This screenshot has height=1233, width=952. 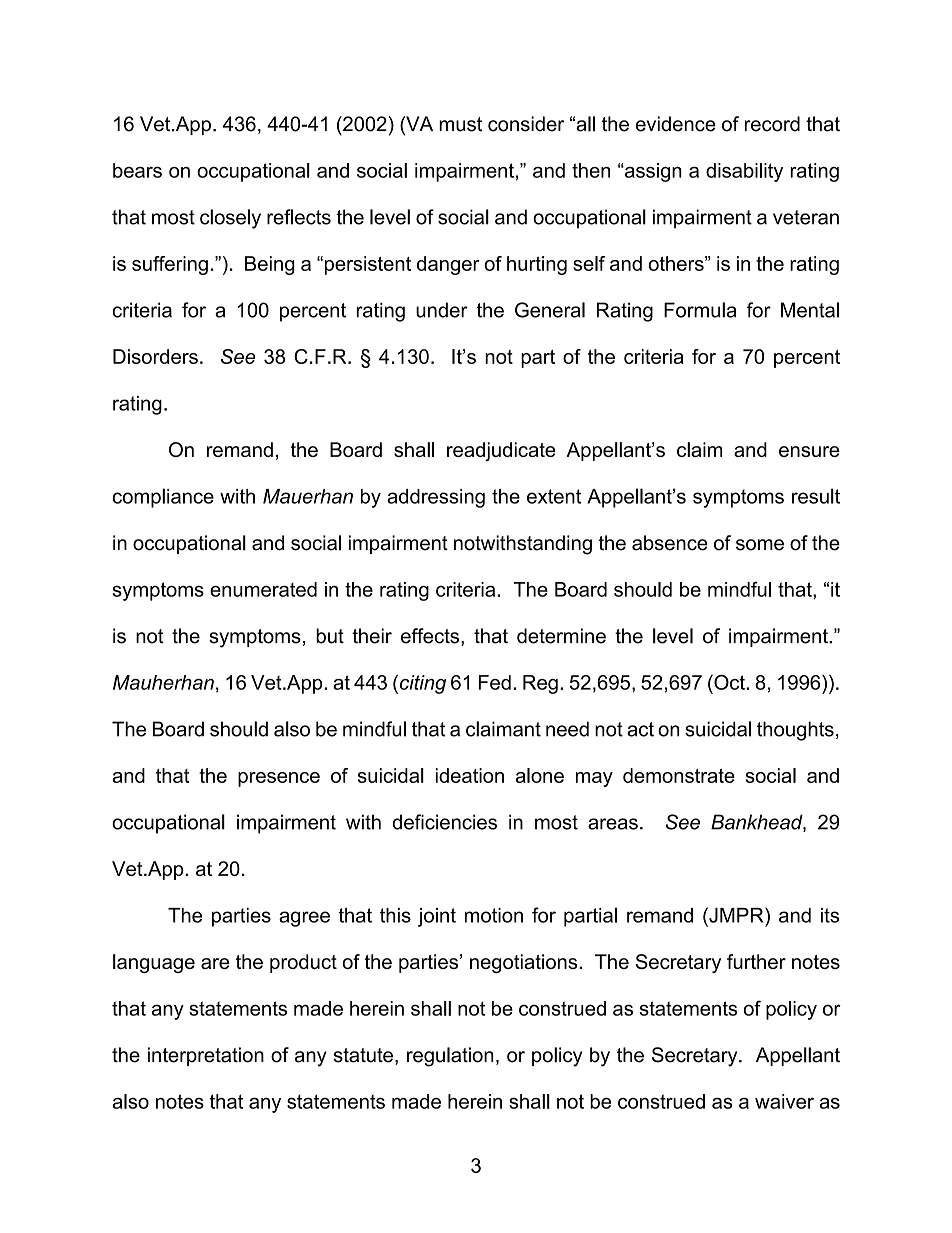 I want to click on disability, so click(x=744, y=172).
